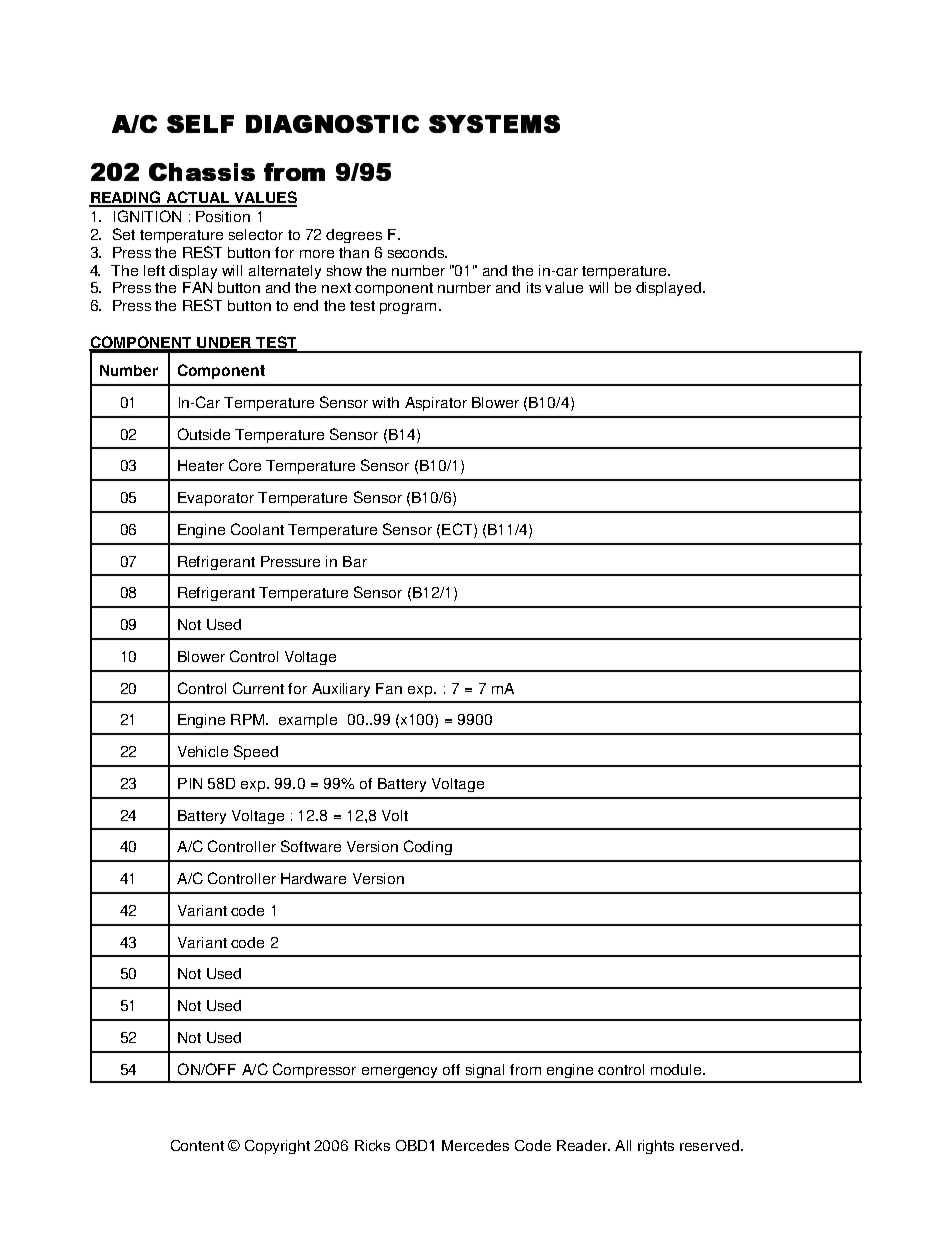 The image size is (952, 1233). I want to click on All, so click(623, 1145).
